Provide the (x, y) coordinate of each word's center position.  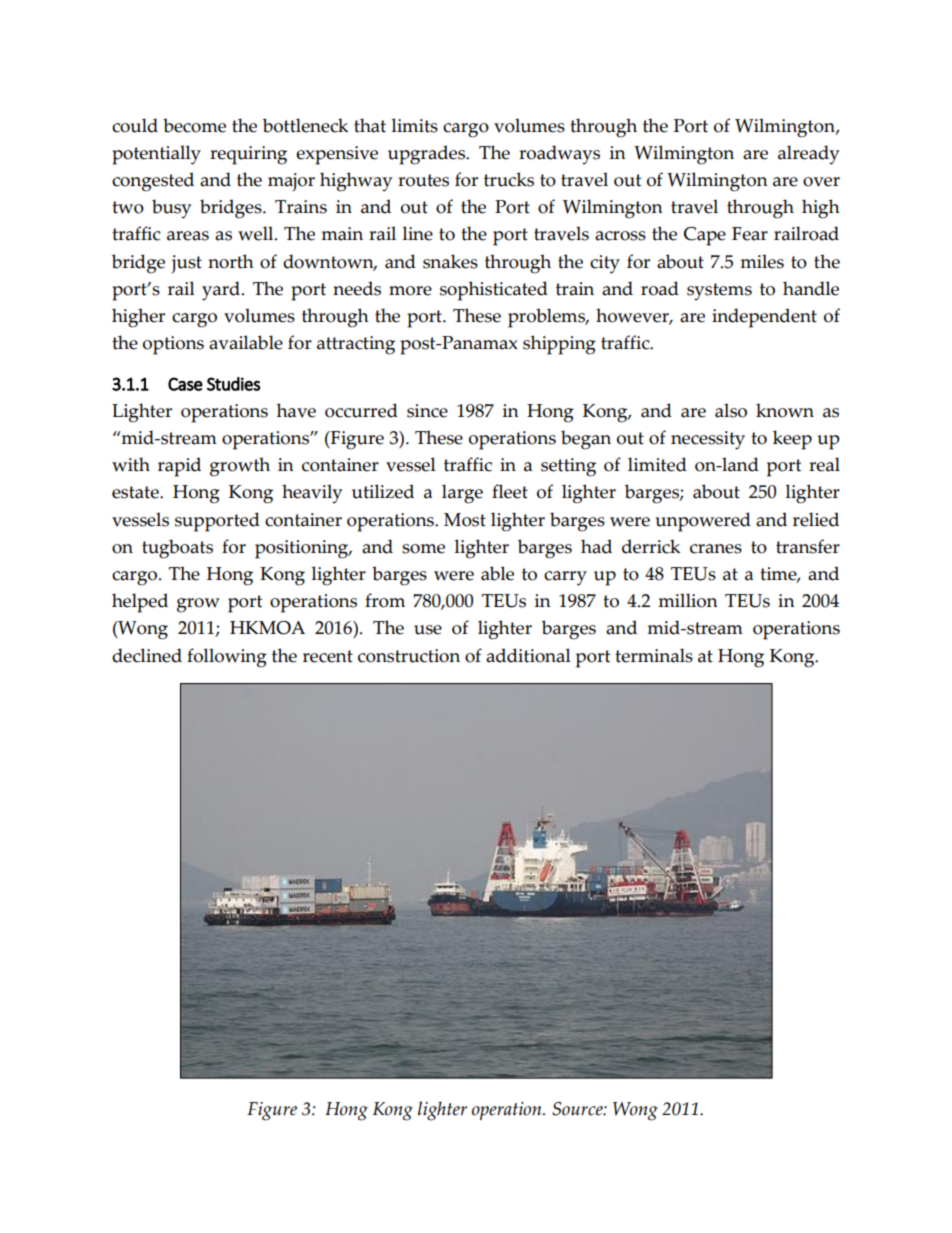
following (227, 658)
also (731, 410)
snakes (450, 261)
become (194, 125)
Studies (233, 384)
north (231, 261)
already (808, 155)
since (427, 411)
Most (465, 520)
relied (816, 519)
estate (136, 492)
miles (762, 261)
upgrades (428, 155)
